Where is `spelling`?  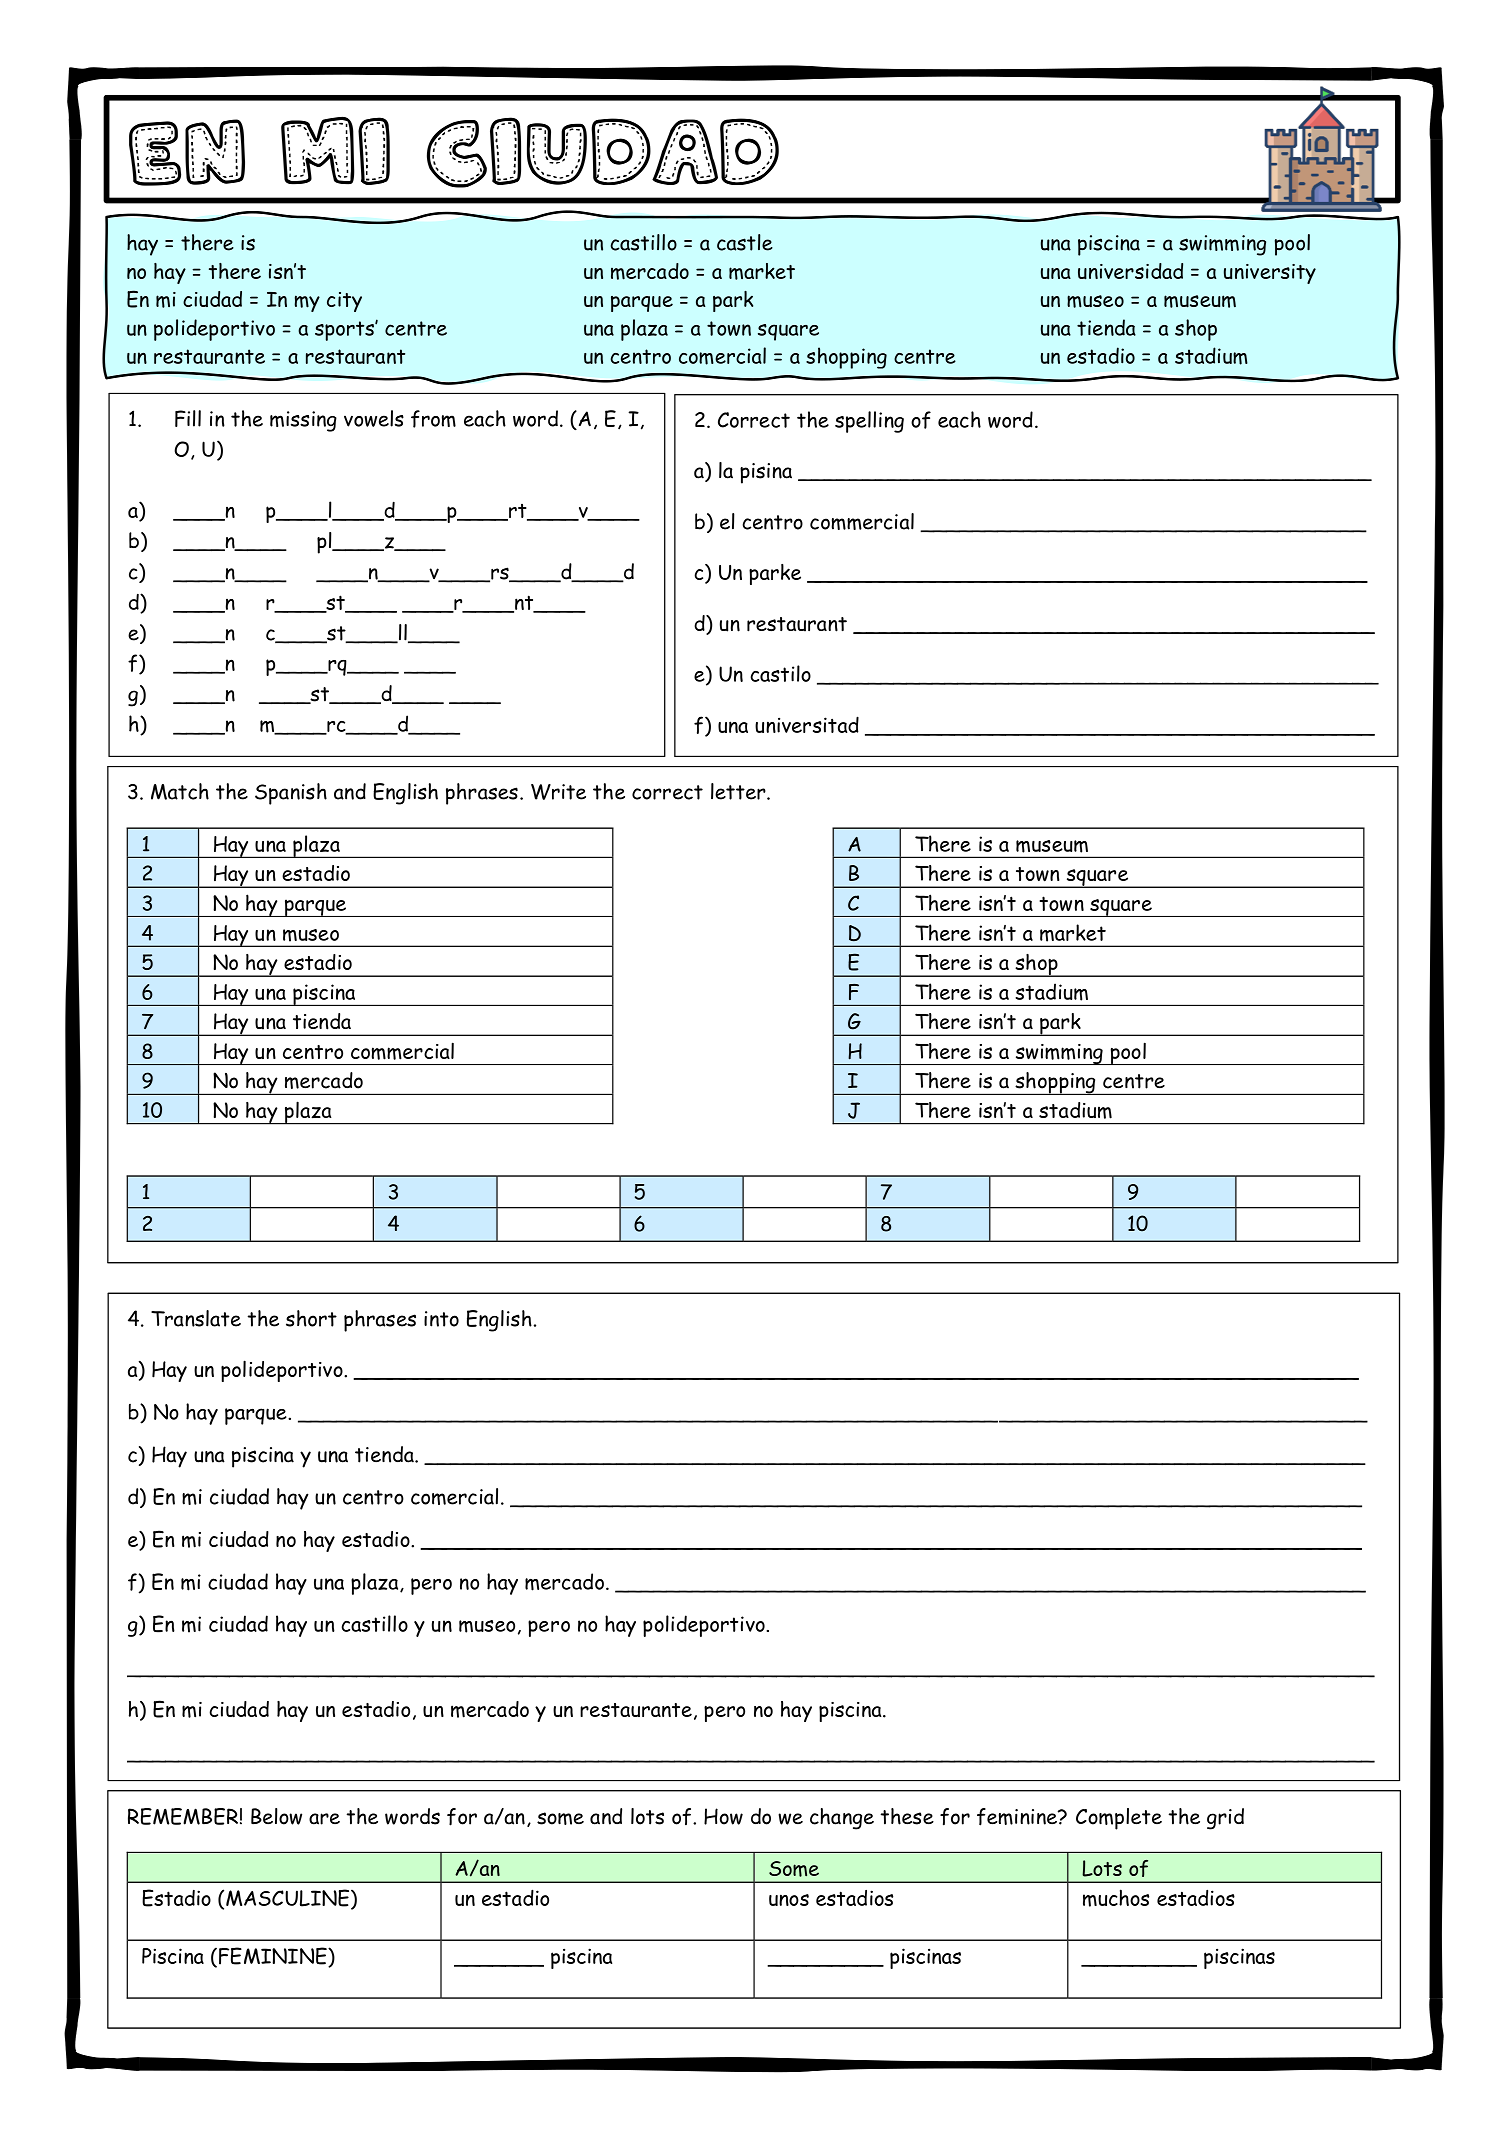
spelling is located at coordinates (869, 422).
